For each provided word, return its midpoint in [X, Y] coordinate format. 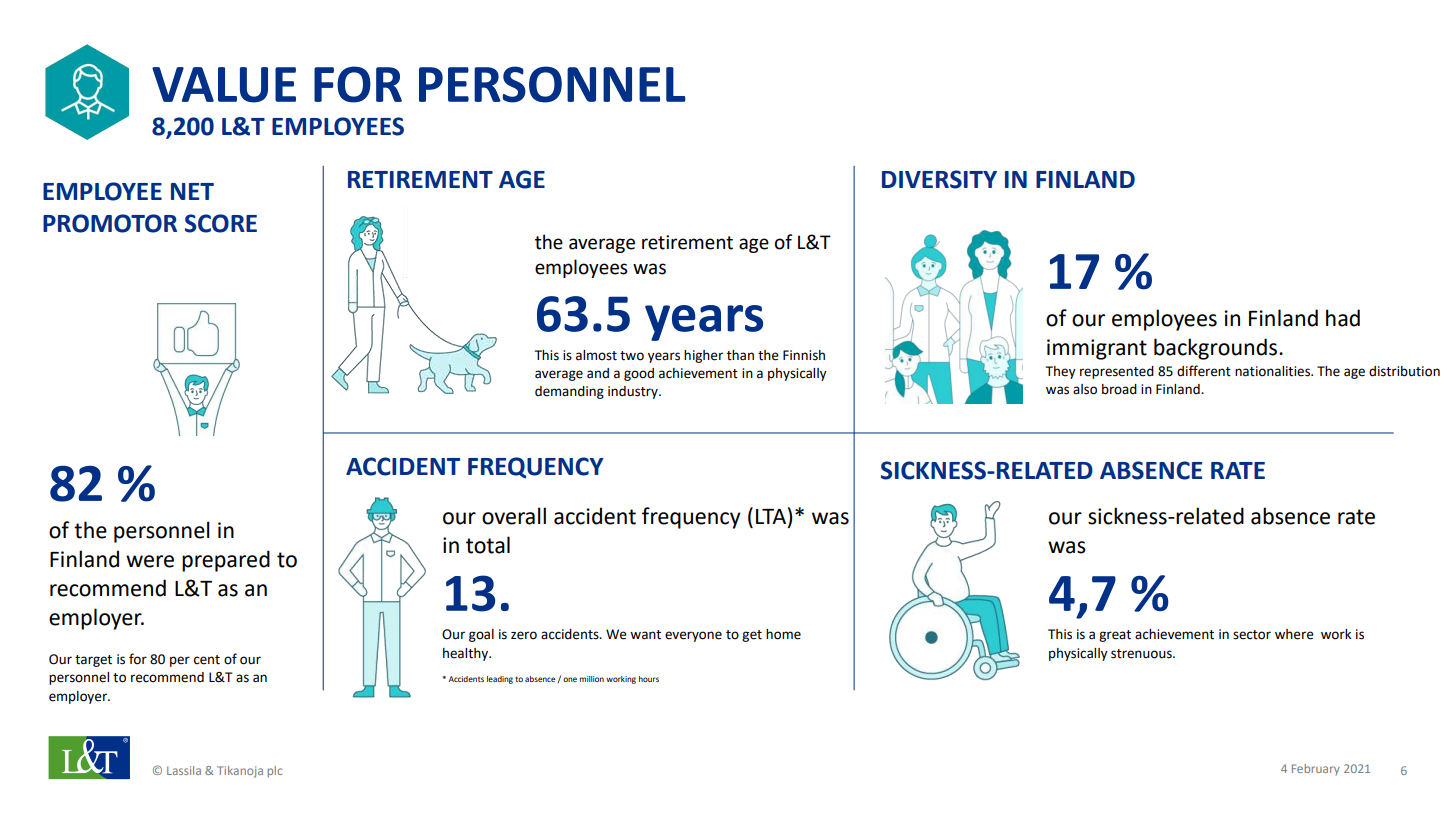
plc [275, 772]
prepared [226, 561]
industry [634, 392]
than [740, 355]
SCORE [221, 223]
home [783, 634]
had [1343, 318]
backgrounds [1217, 349]
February [1316, 769]
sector [1252, 635]
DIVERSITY [939, 179]
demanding [569, 392]
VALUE [224, 85]
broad [1119, 389]
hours [649, 679]
